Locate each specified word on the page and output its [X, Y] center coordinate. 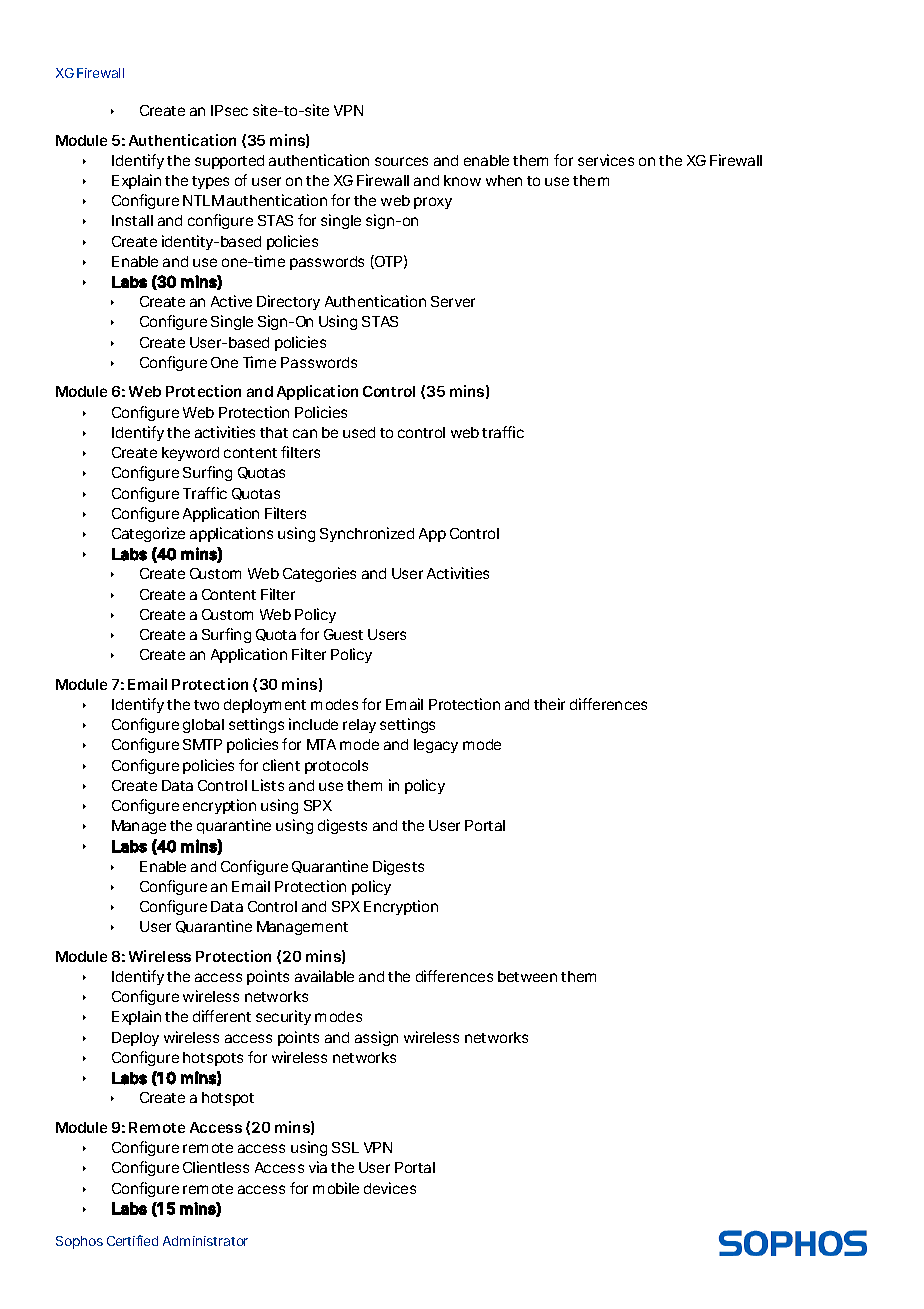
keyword [190, 454]
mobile [336, 1188]
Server [453, 301]
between [527, 976]
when [504, 180]
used [359, 432]
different [222, 1016]
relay [359, 726]
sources [401, 161]
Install [132, 220]
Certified [132, 1240]
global [203, 726]
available [324, 976]
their [549, 704]
